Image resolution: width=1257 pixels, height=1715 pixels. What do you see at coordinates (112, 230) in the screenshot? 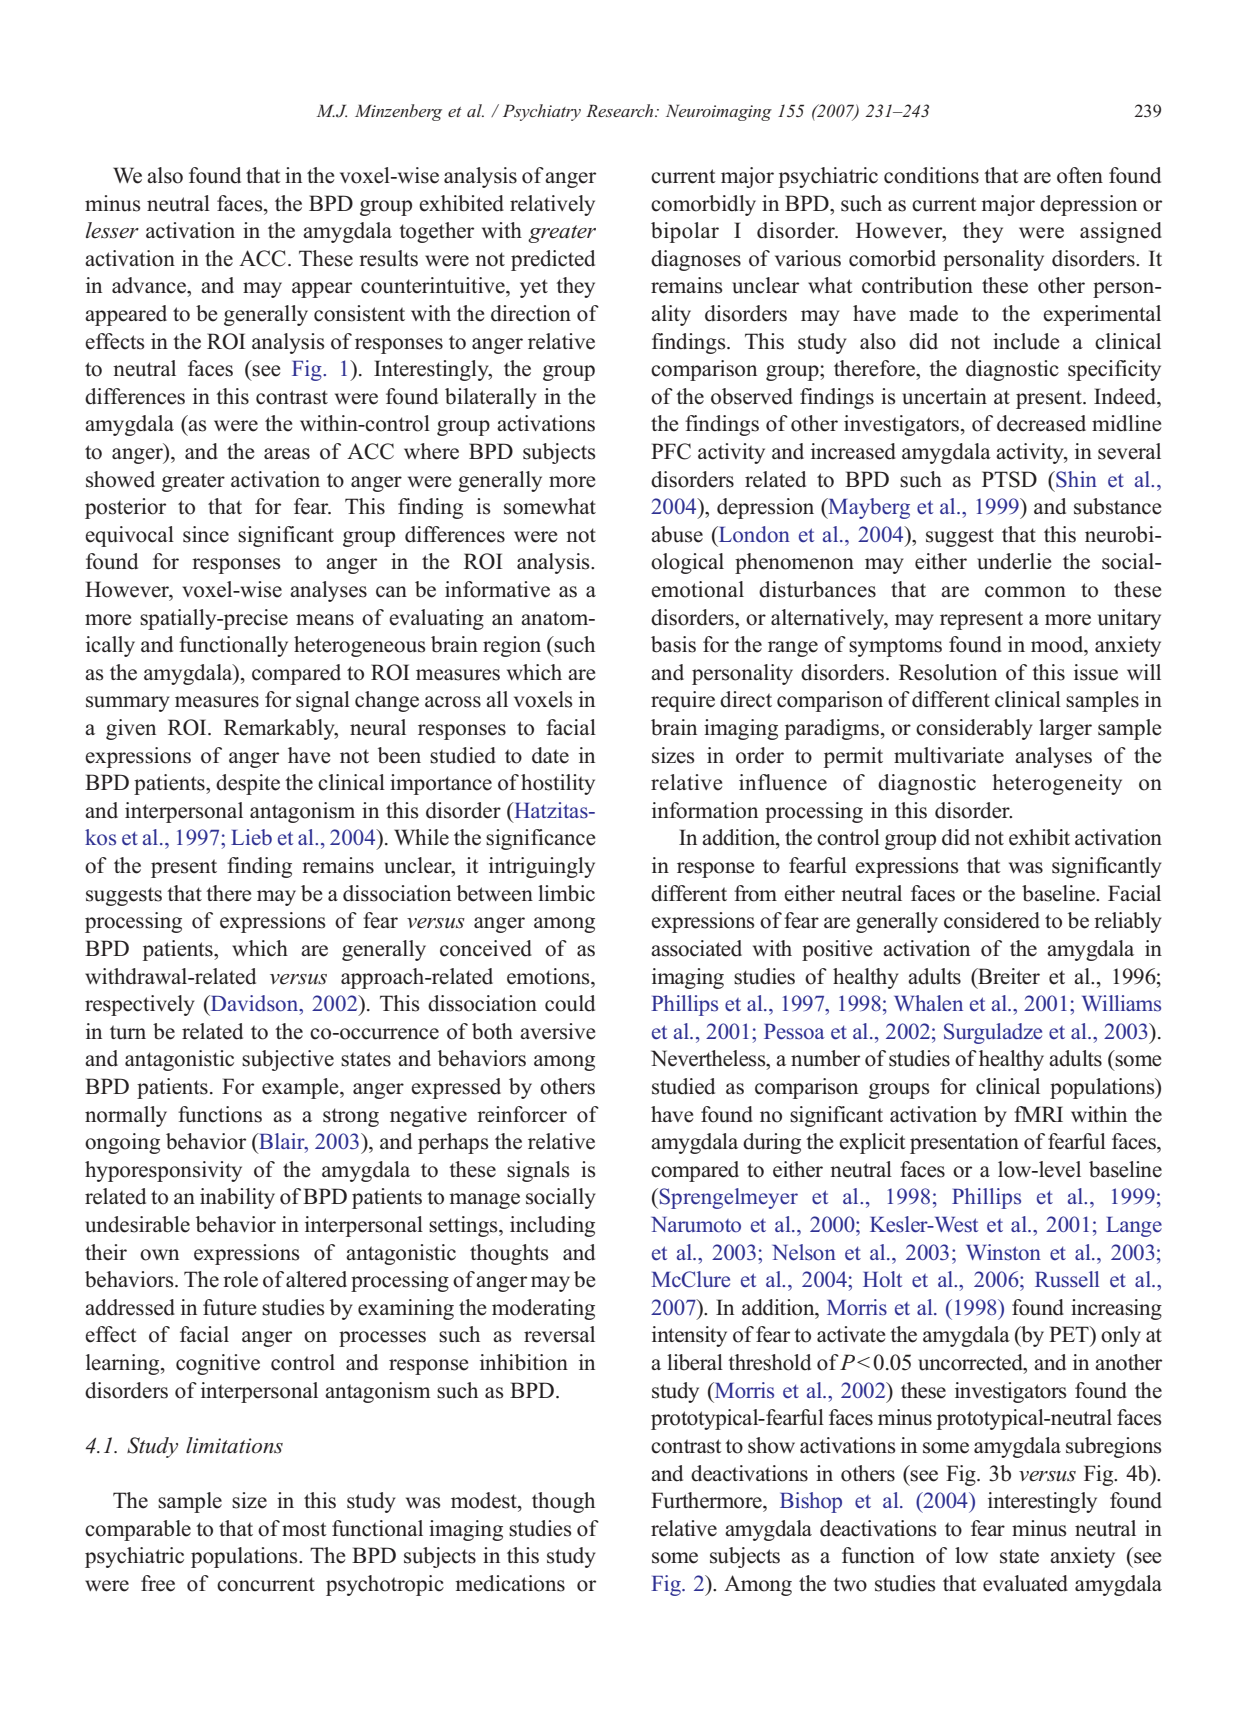
I see `lesser` at bounding box center [112, 230].
